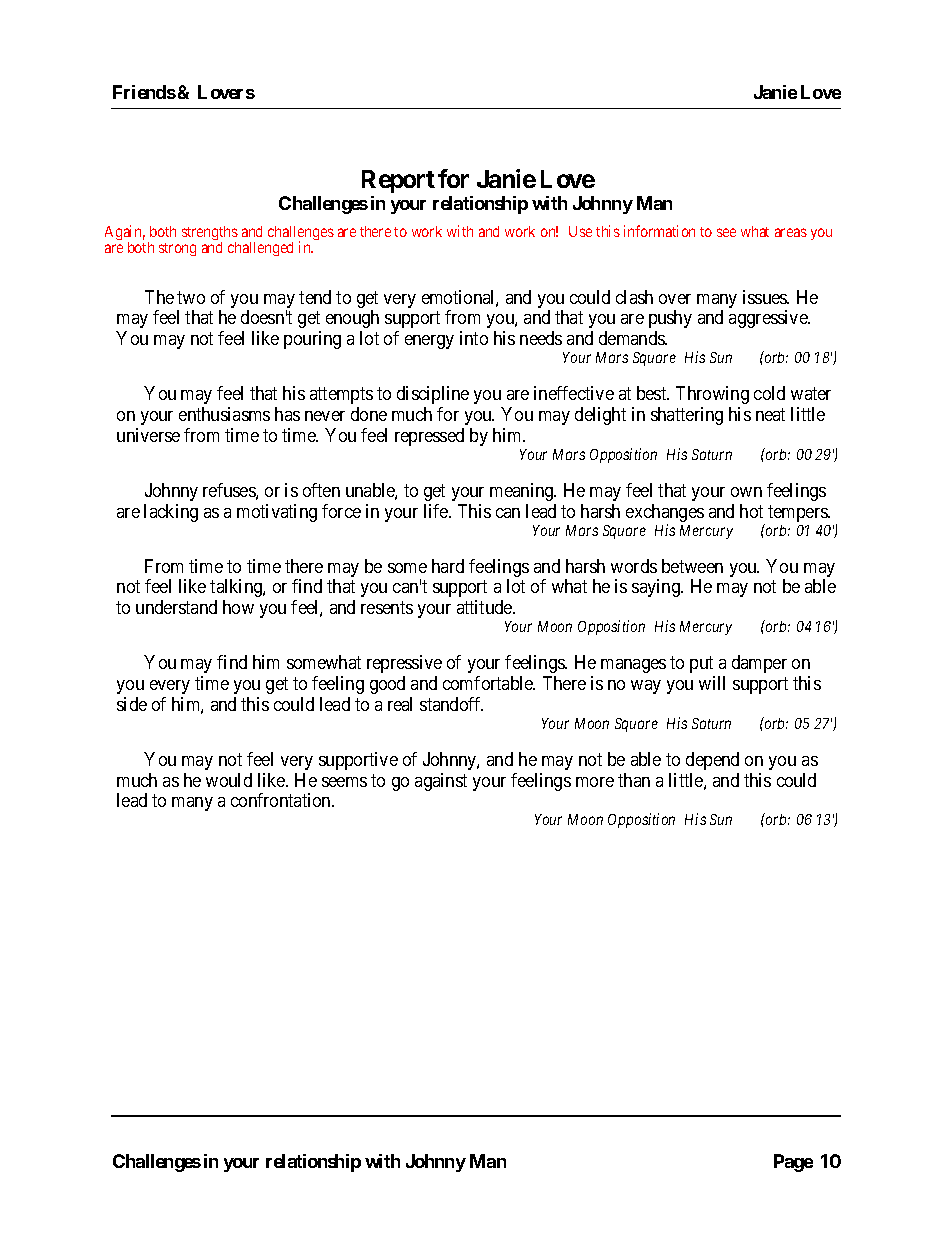 This image has height=1233, width=952. I want to click on shattering, so click(687, 416).
